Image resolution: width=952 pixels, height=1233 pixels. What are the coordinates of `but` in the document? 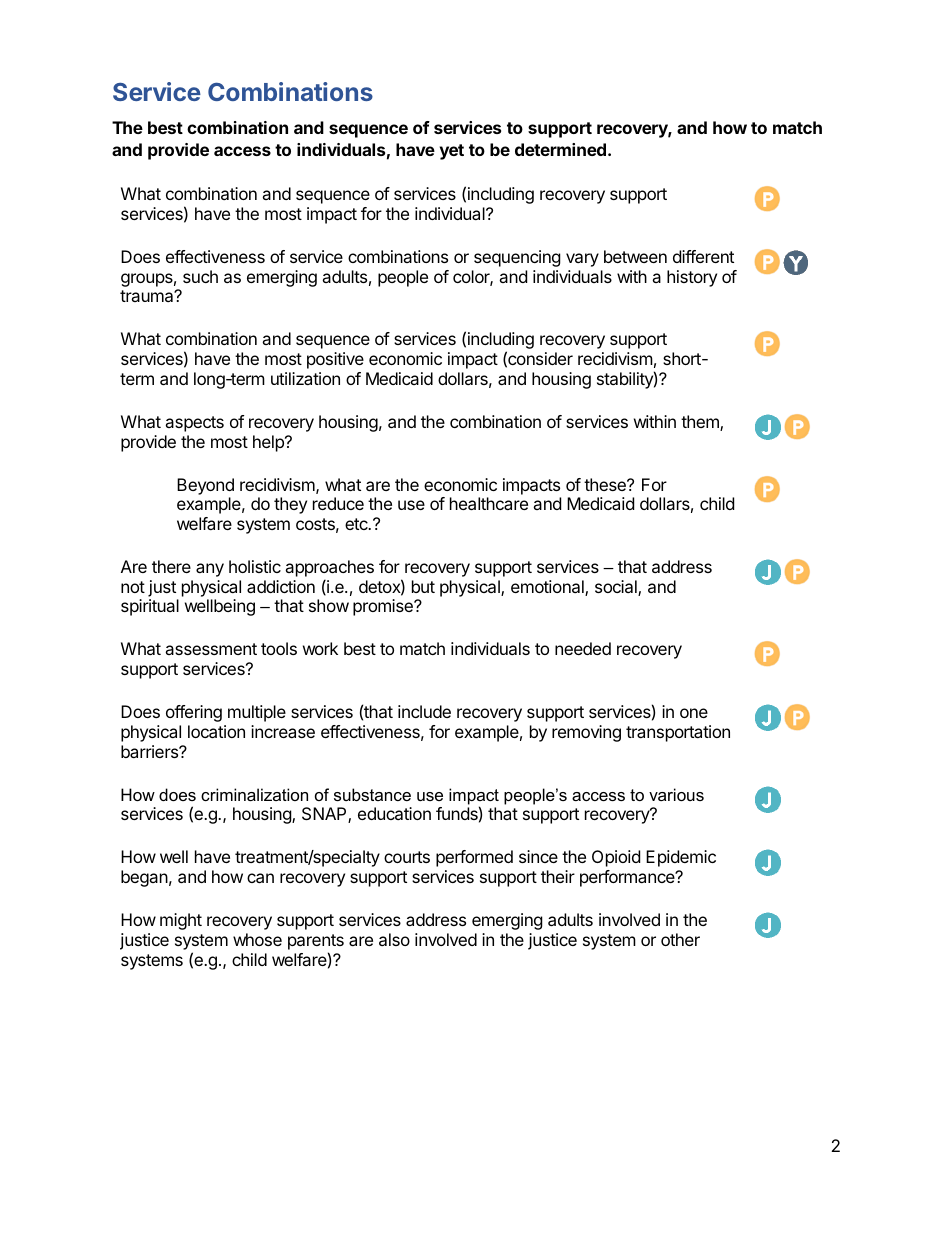 It's located at (423, 586).
